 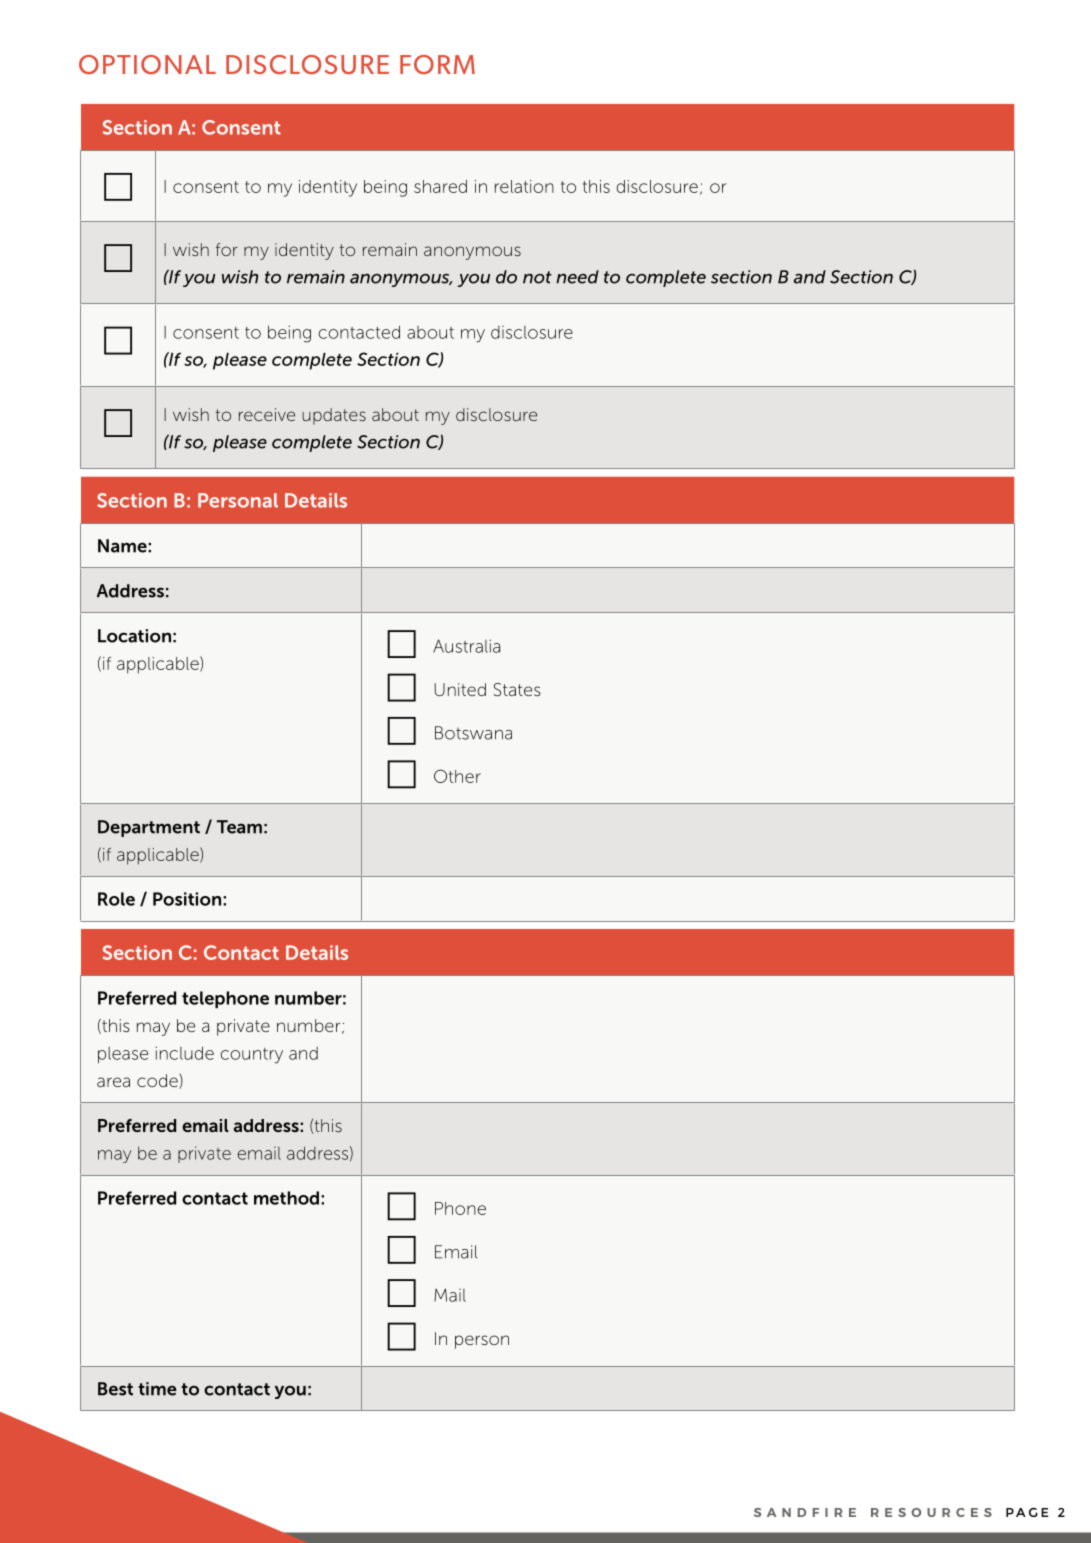 What do you see at coordinates (517, 689) in the screenshot?
I see `States` at bounding box center [517, 689].
